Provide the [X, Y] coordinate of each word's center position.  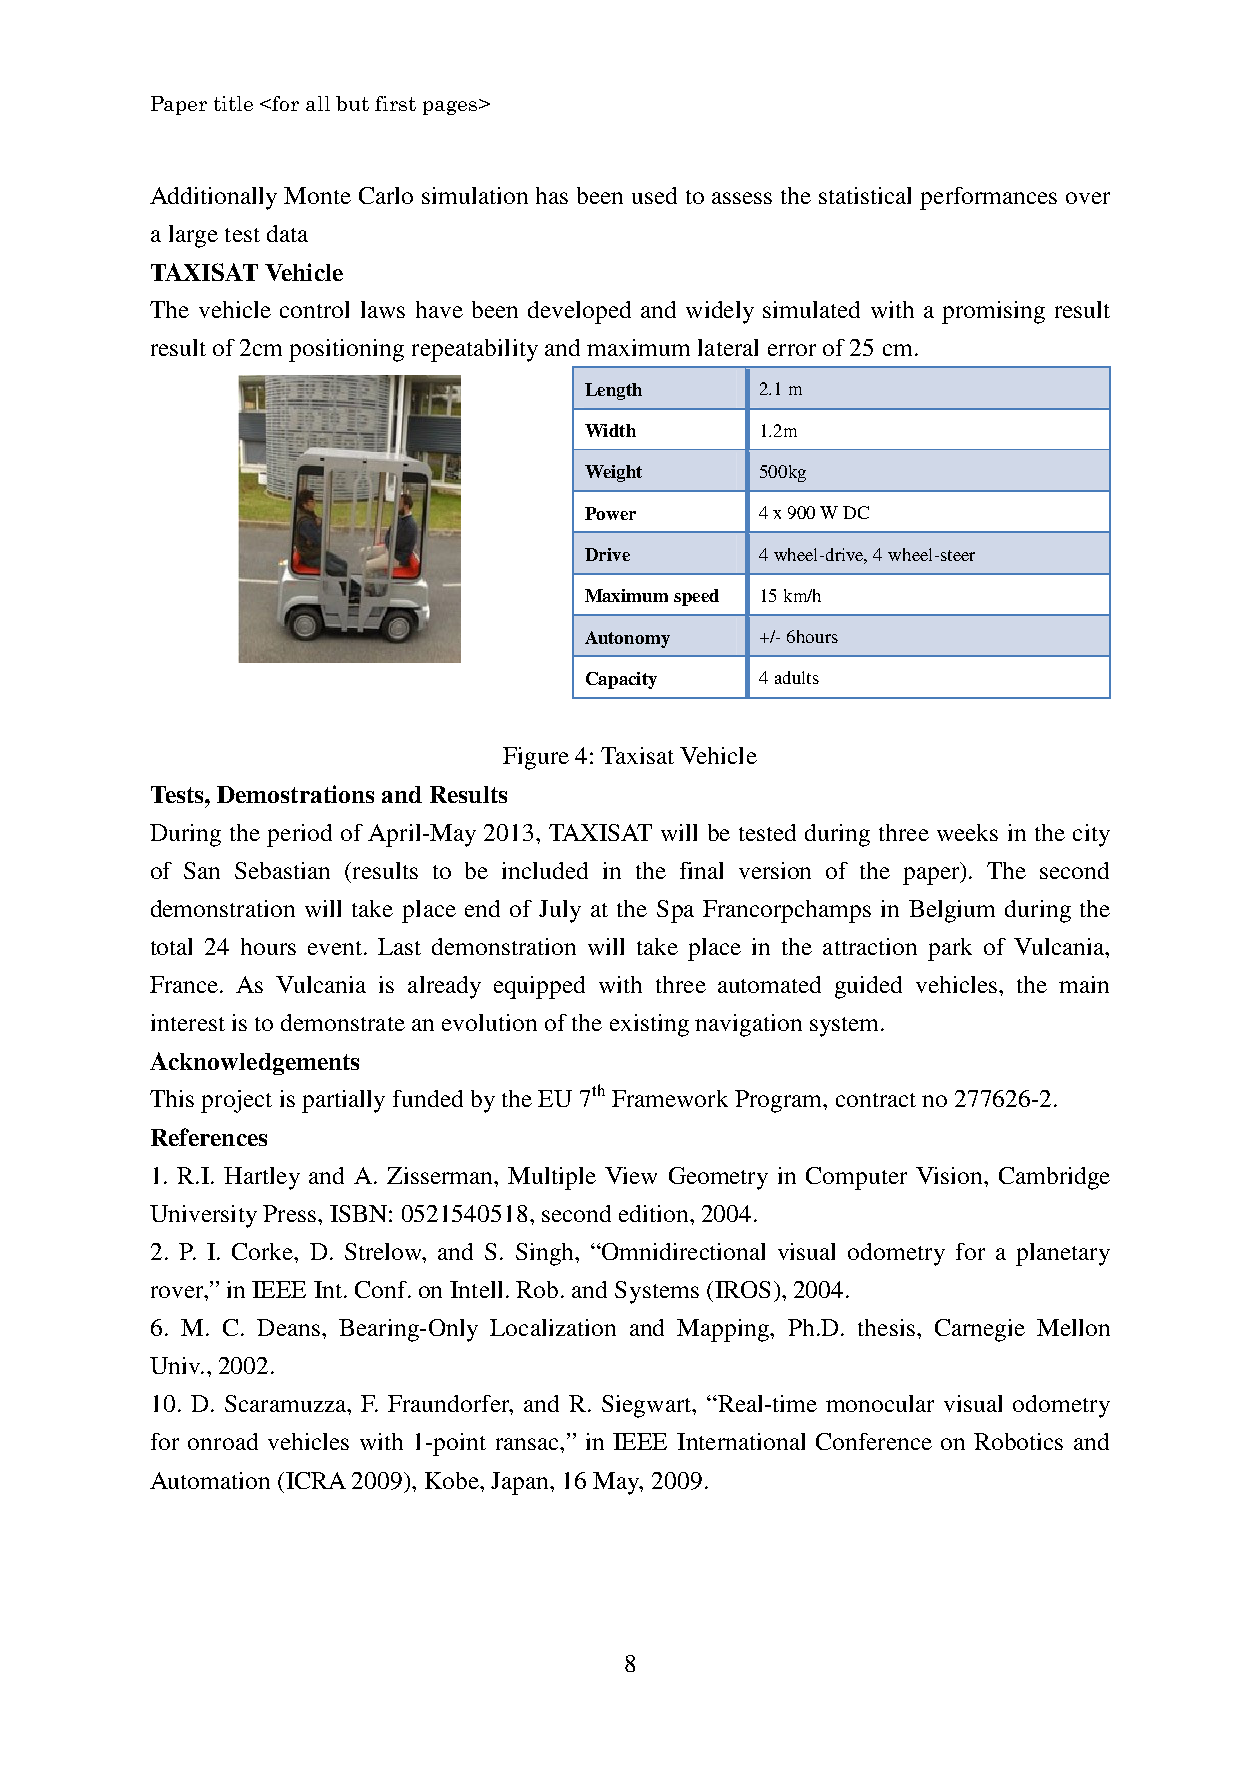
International [741, 1441]
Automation [210, 1480]
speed [696, 597]
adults [797, 677]
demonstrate [343, 1022]
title [233, 103]
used [654, 195]
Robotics [1018, 1441]
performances [988, 198]
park [950, 949]
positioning [346, 350]
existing [649, 1025]
